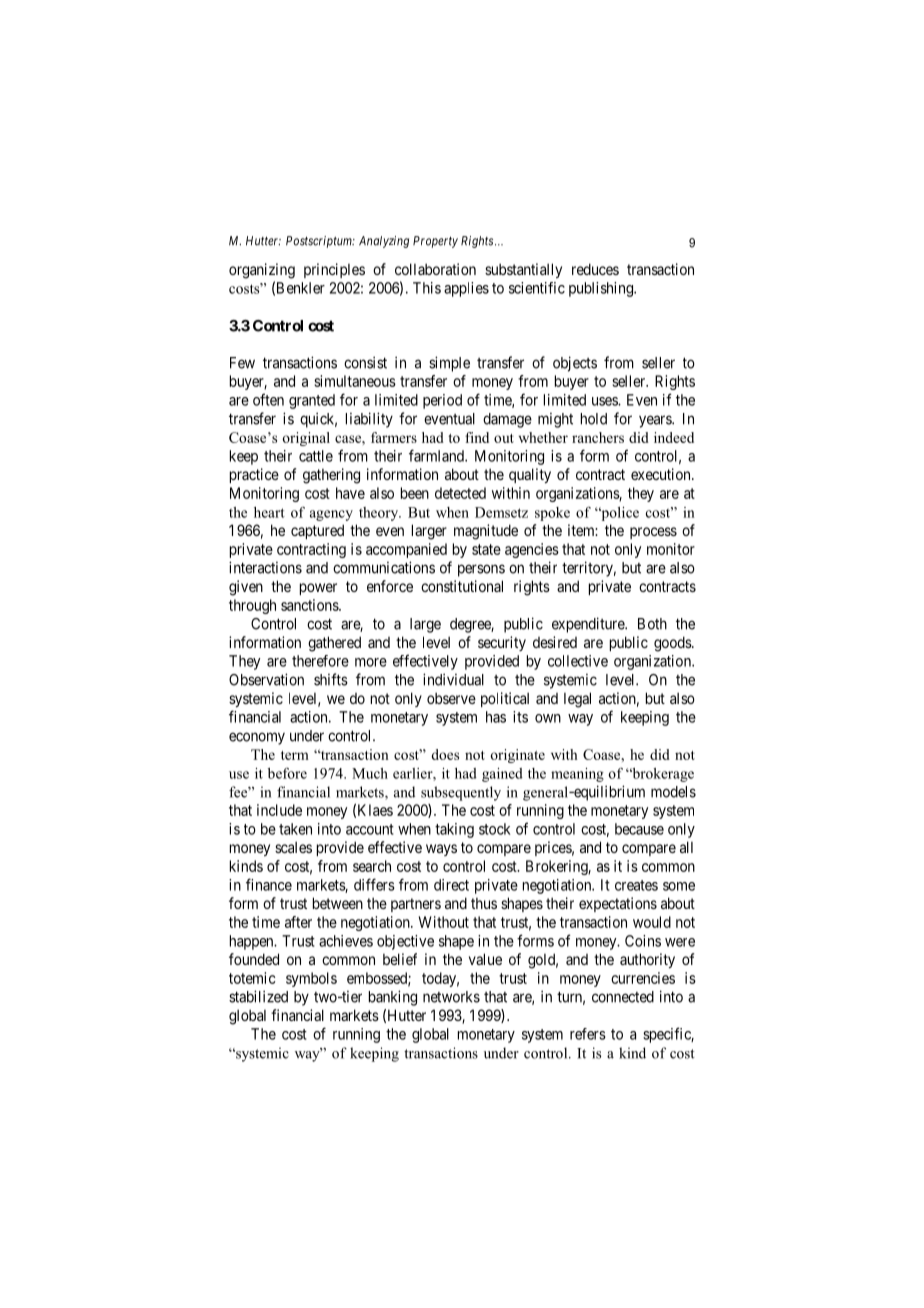 This document has width=924, height=1308. What do you see at coordinates (295, 829) in the document?
I see `taken` at bounding box center [295, 829].
